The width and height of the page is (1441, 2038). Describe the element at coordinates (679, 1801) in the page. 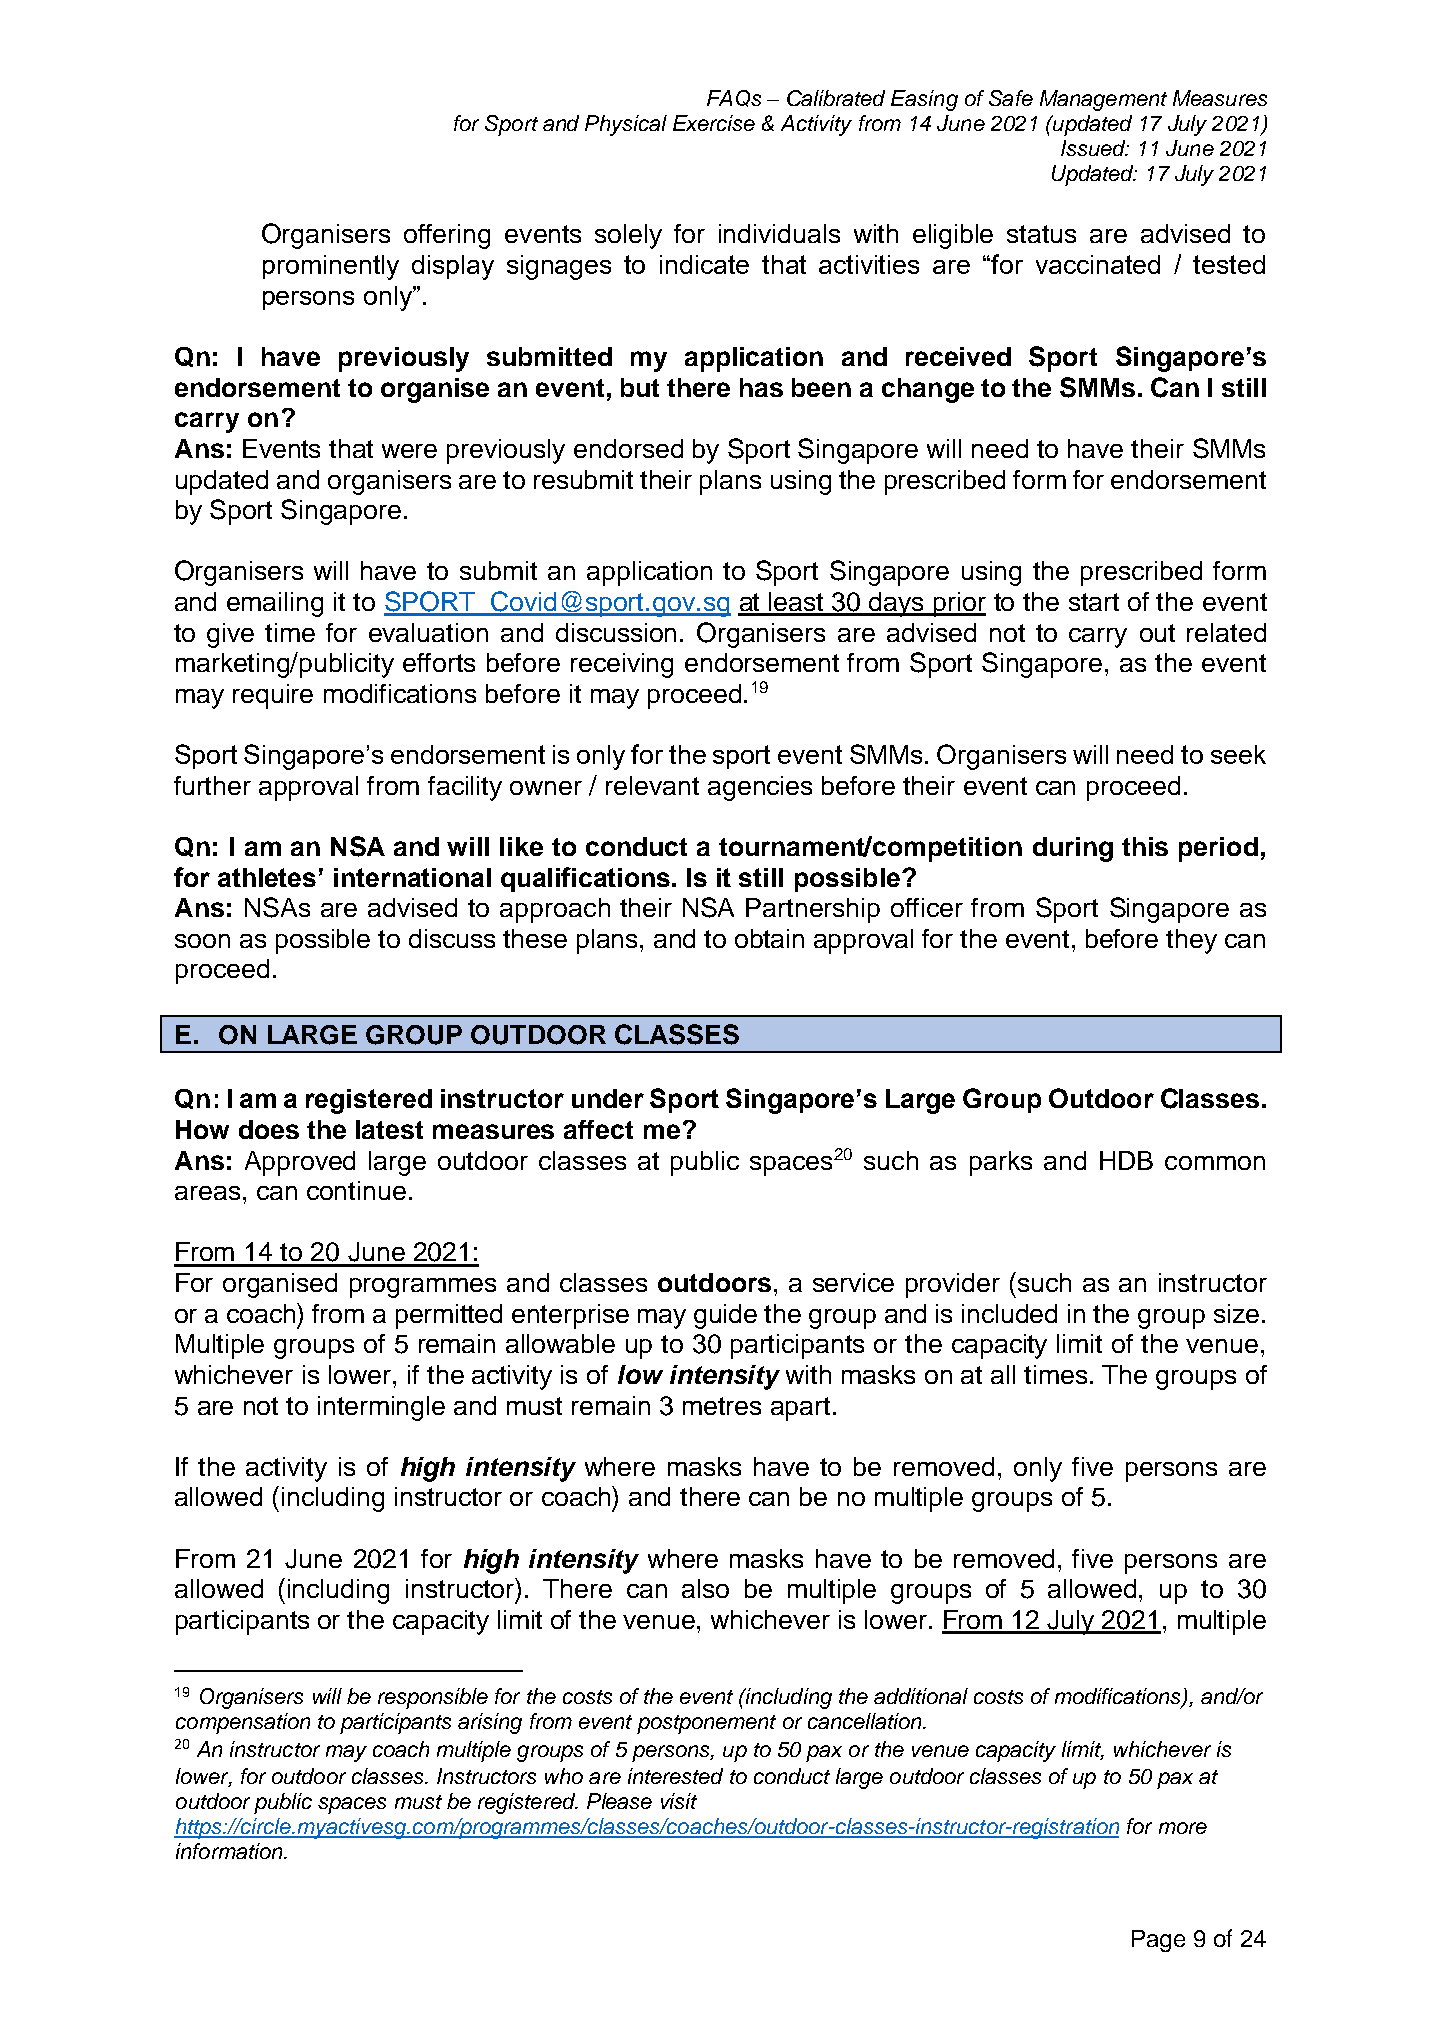

I see `visit` at that location.
